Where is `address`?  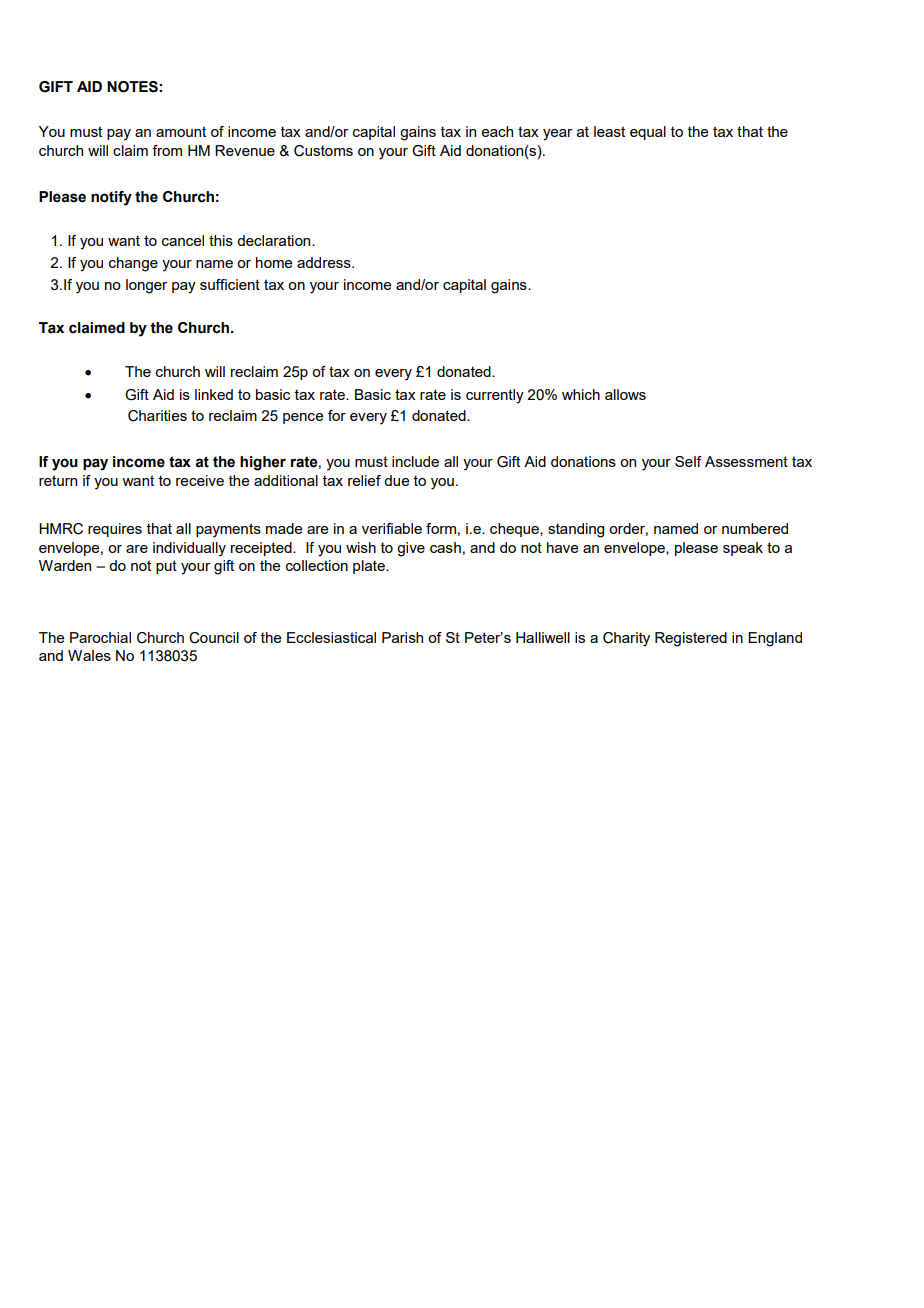
address is located at coordinates (325, 262).
